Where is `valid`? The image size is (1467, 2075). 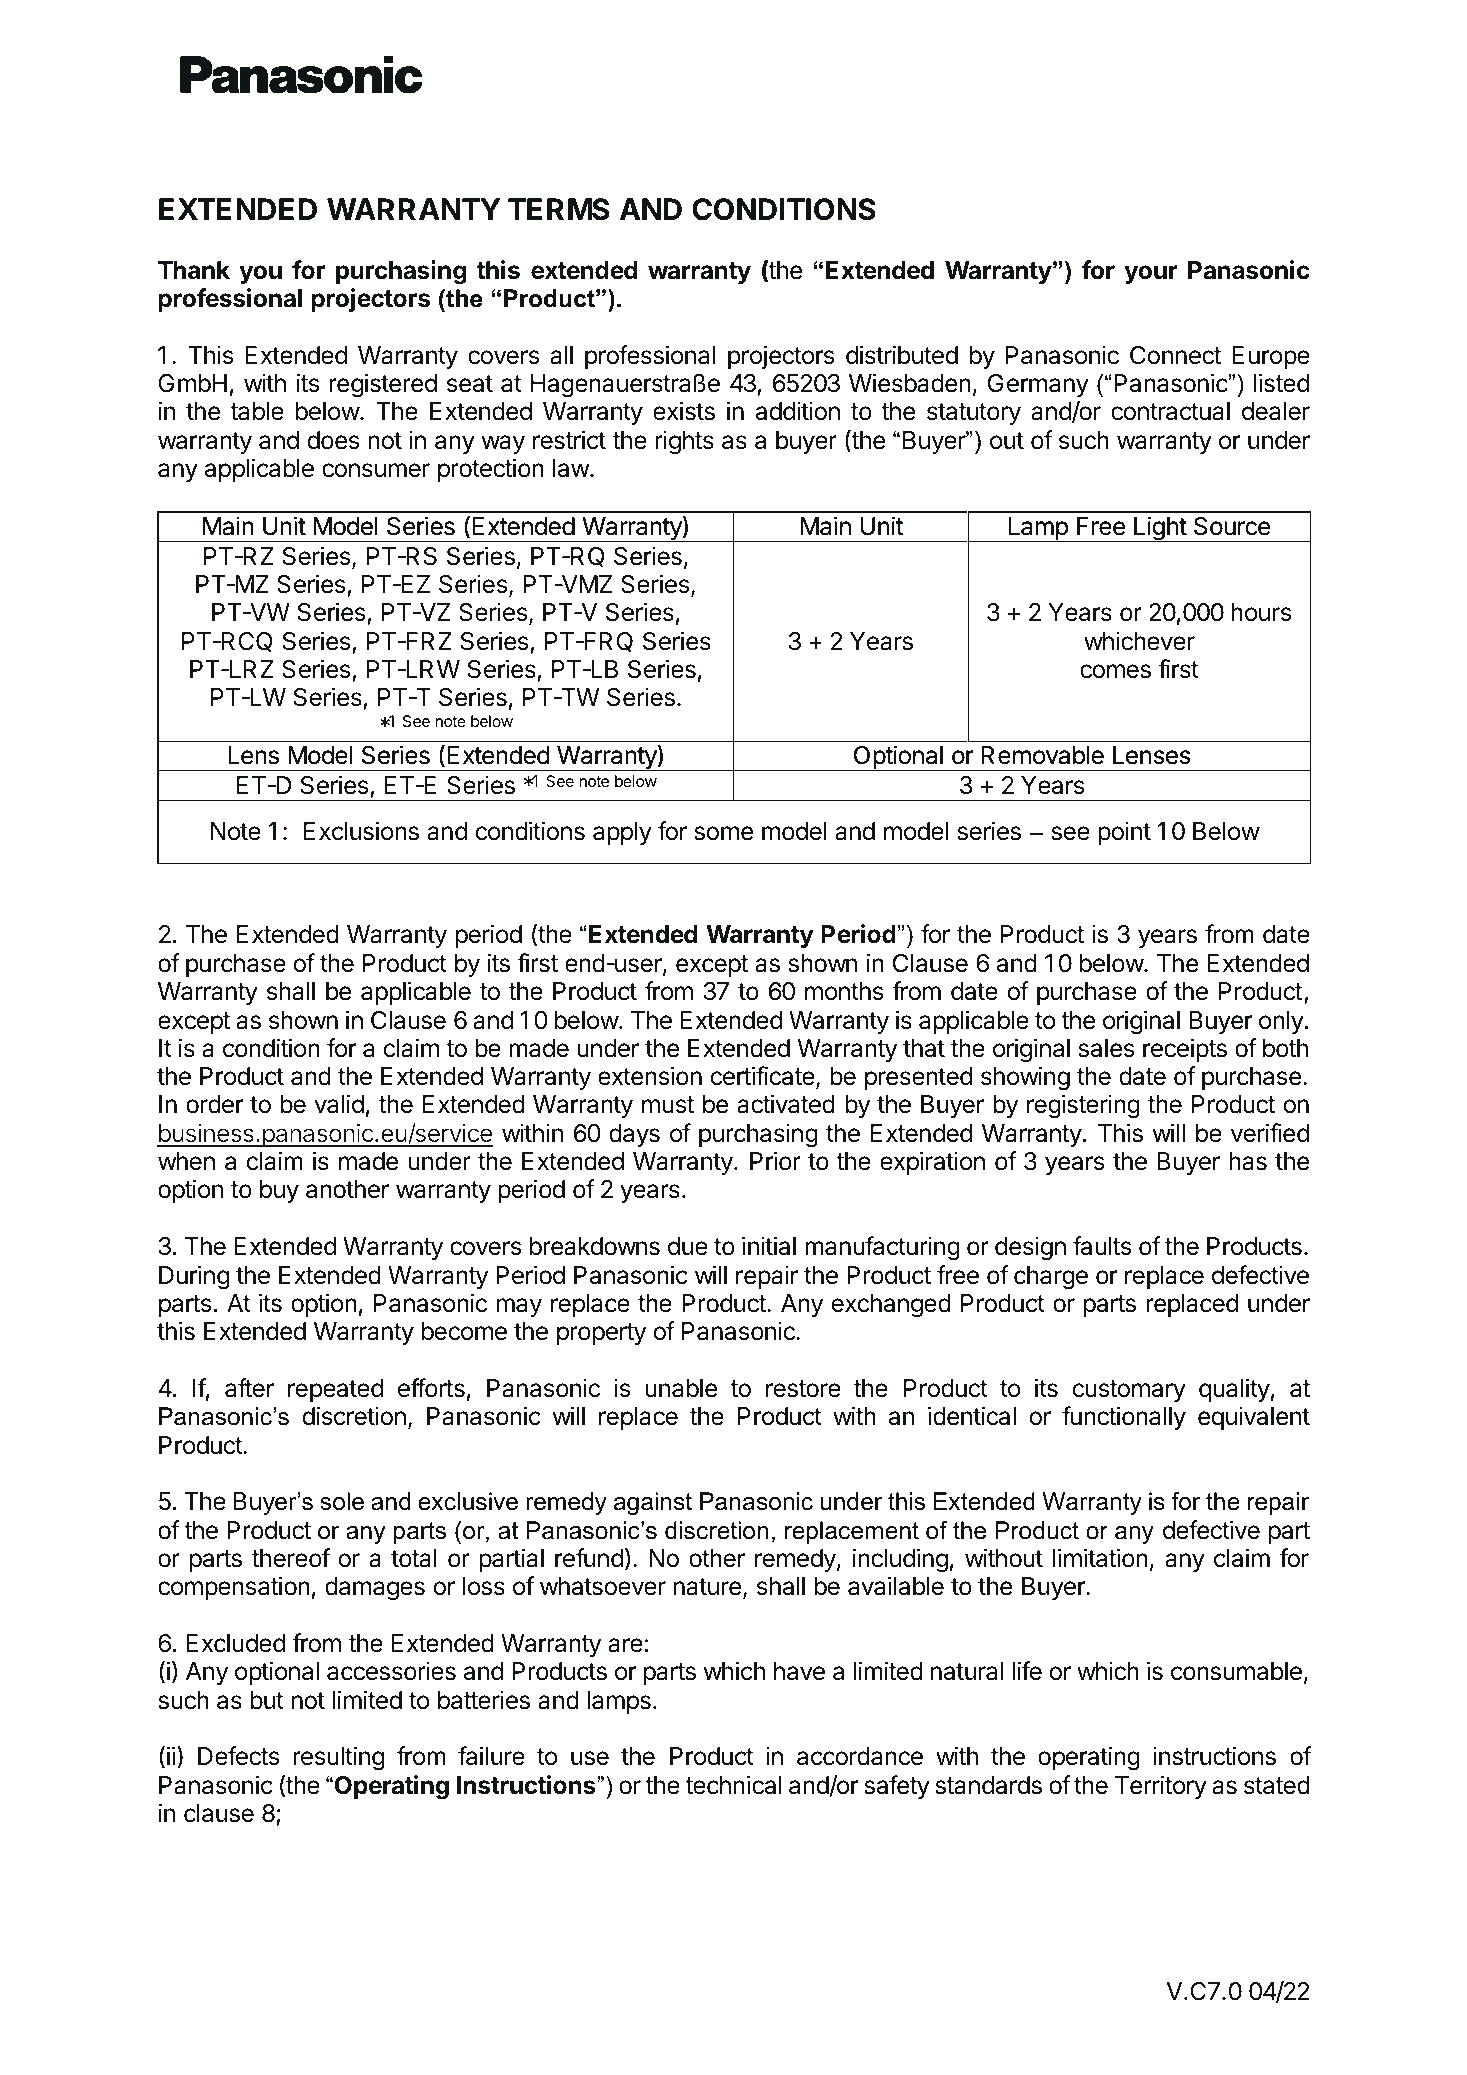 valid is located at coordinates (339, 1104).
